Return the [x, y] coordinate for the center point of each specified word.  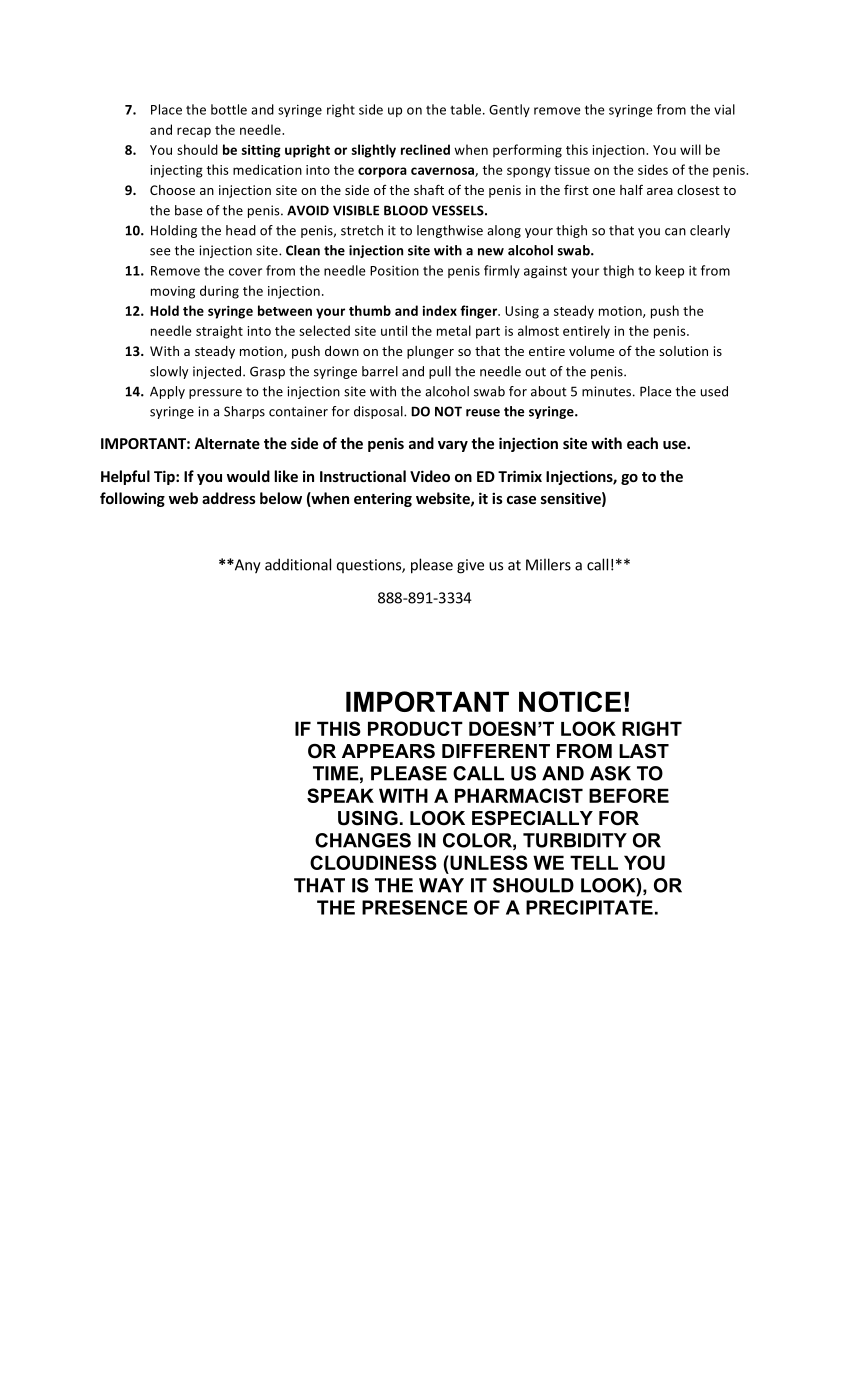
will [690, 149]
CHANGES [363, 840]
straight [219, 332]
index [440, 310]
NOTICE [570, 701]
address [229, 498]
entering [383, 499]
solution [683, 351]
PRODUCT [415, 728]
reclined [425, 149]
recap [194, 132]
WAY [441, 885]
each [642, 443]
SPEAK [340, 795]
